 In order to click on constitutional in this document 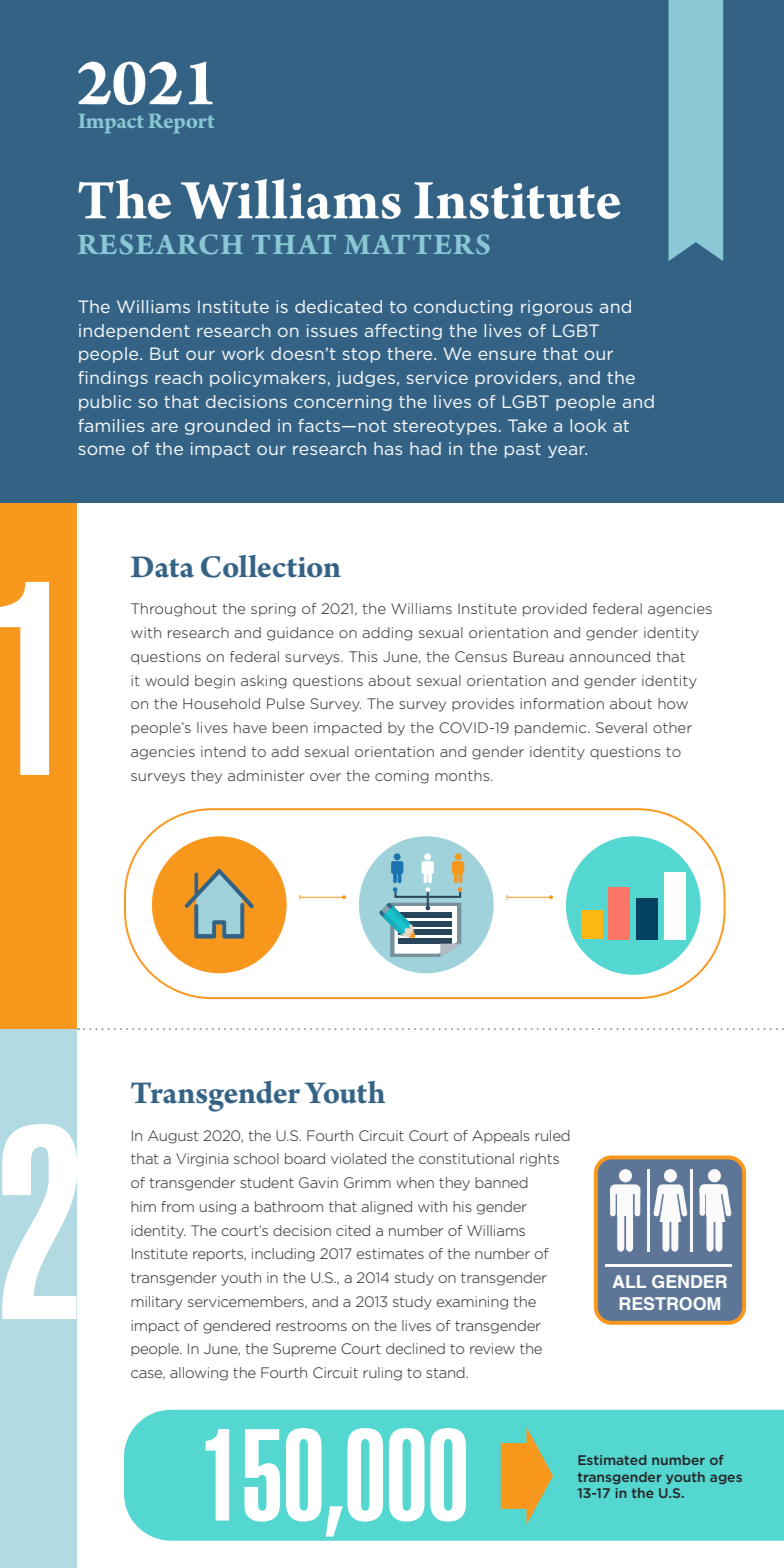, I will do `click(466, 1158)`.
